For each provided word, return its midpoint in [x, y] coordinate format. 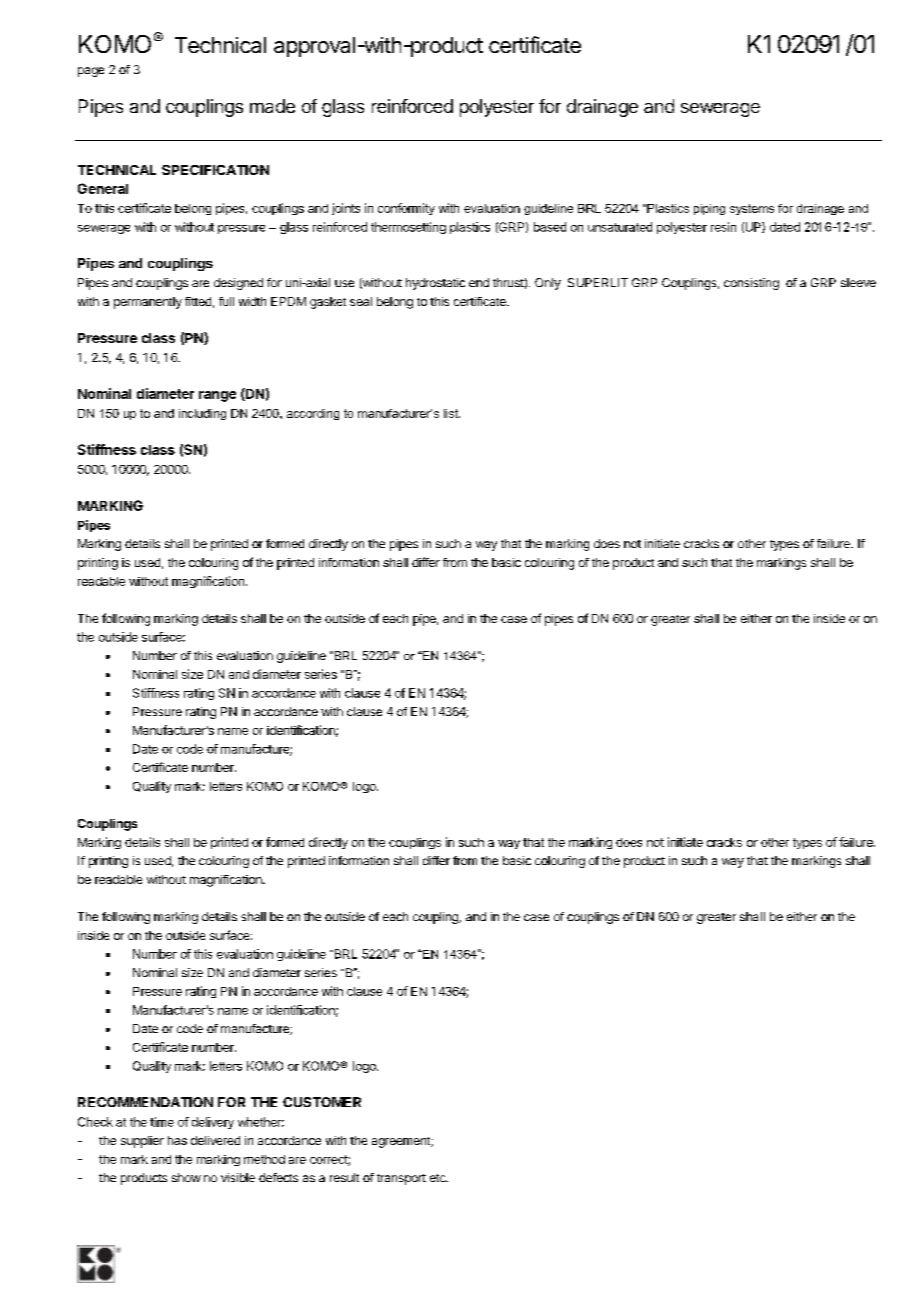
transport [401, 1179]
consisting [751, 284]
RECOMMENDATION [145, 1102]
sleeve [858, 282]
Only [548, 284]
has [177, 1140]
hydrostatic [435, 284]
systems [752, 209]
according [313, 414]
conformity [406, 209]
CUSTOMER [322, 1102]
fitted [198, 301]
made [272, 106]
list [452, 413]
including [202, 414]
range [217, 396]
